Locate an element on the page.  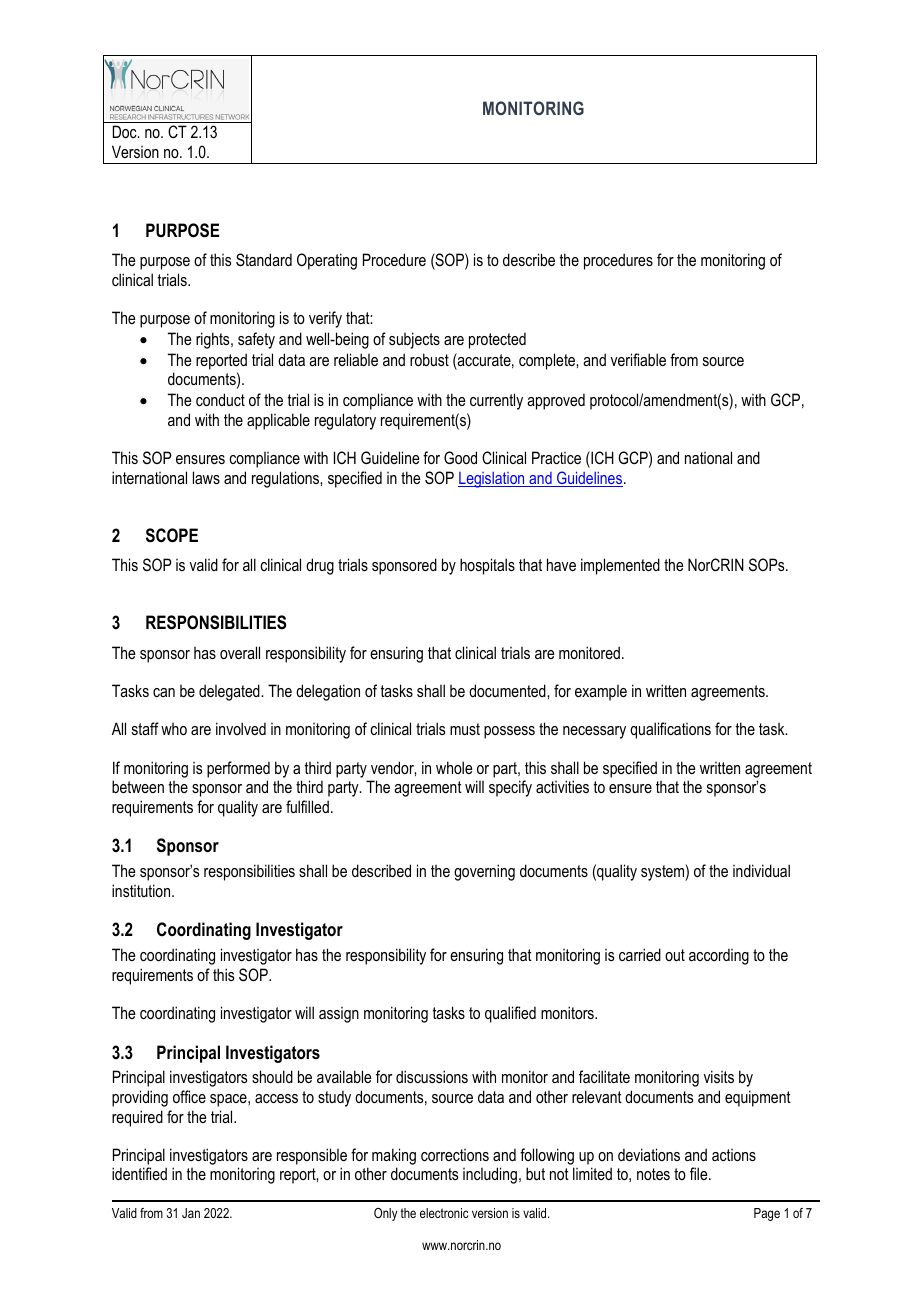
must is located at coordinates (465, 729).
